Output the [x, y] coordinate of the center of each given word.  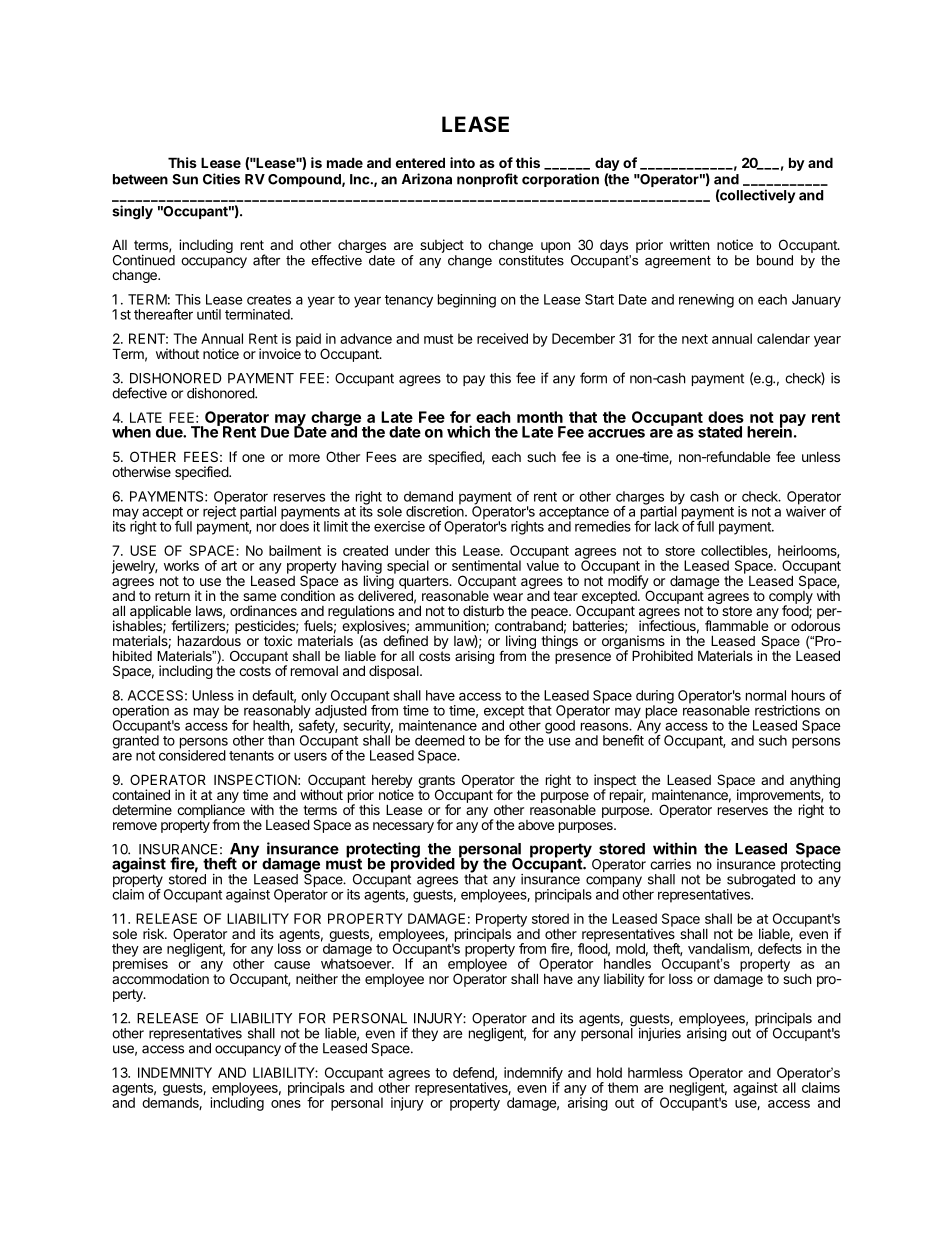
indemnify [533, 1075]
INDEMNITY [175, 1072]
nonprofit [487, 180]
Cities [221, 179]
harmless [655, 1072]
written [689, 244]
